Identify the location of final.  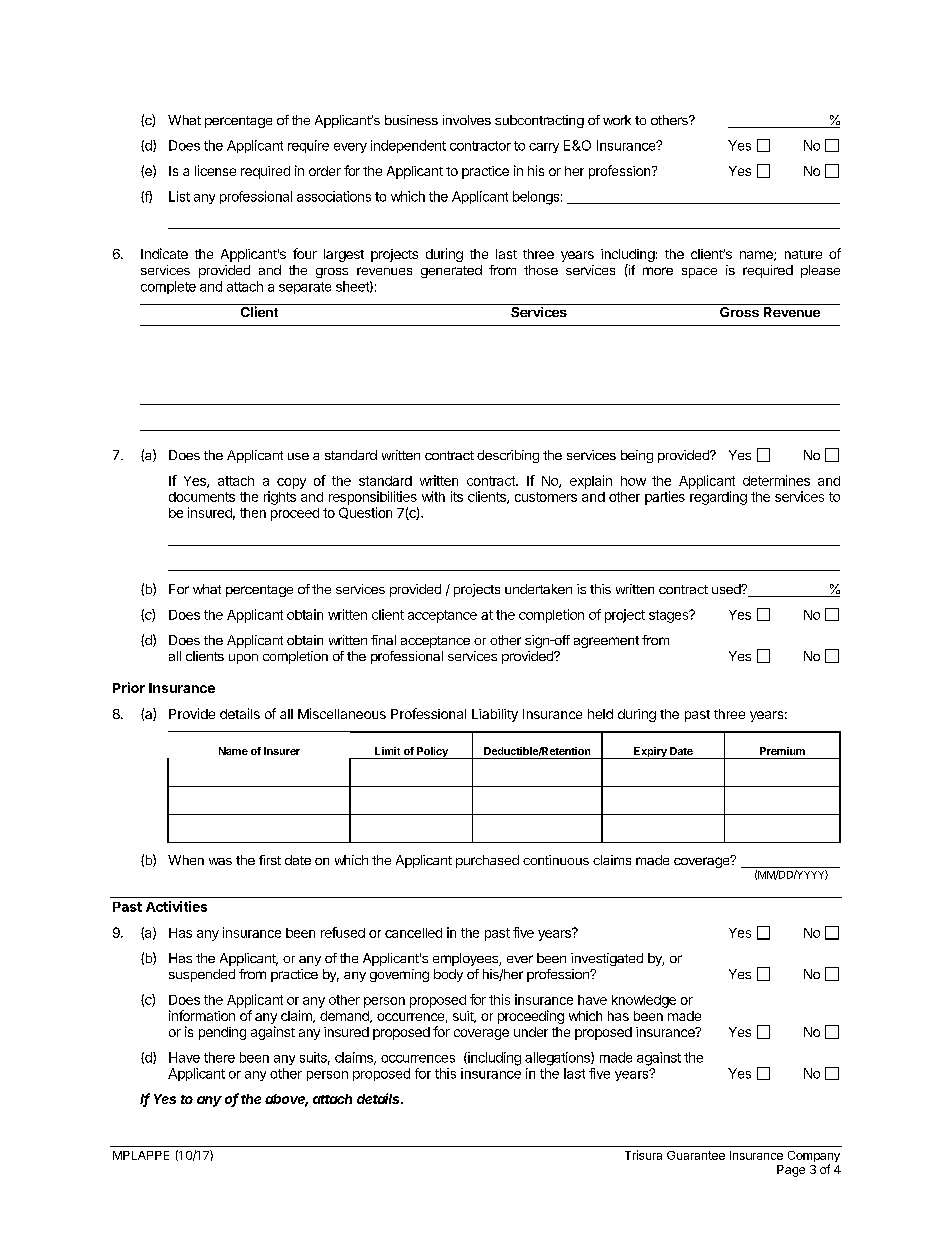
(383, 640).
